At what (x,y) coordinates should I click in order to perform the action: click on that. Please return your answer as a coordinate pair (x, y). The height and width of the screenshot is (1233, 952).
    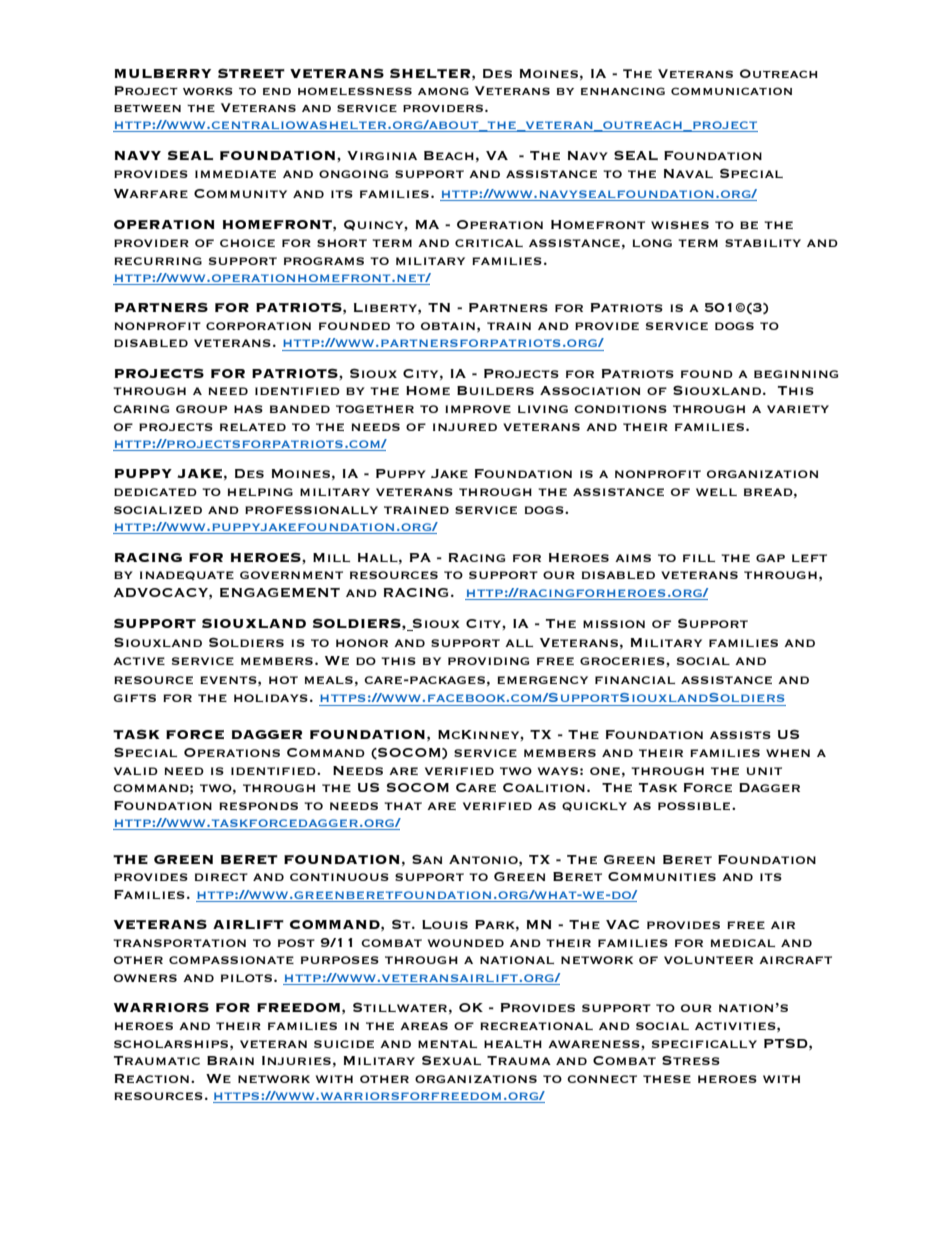
    Looking at the image, I should click on (403, 806).
